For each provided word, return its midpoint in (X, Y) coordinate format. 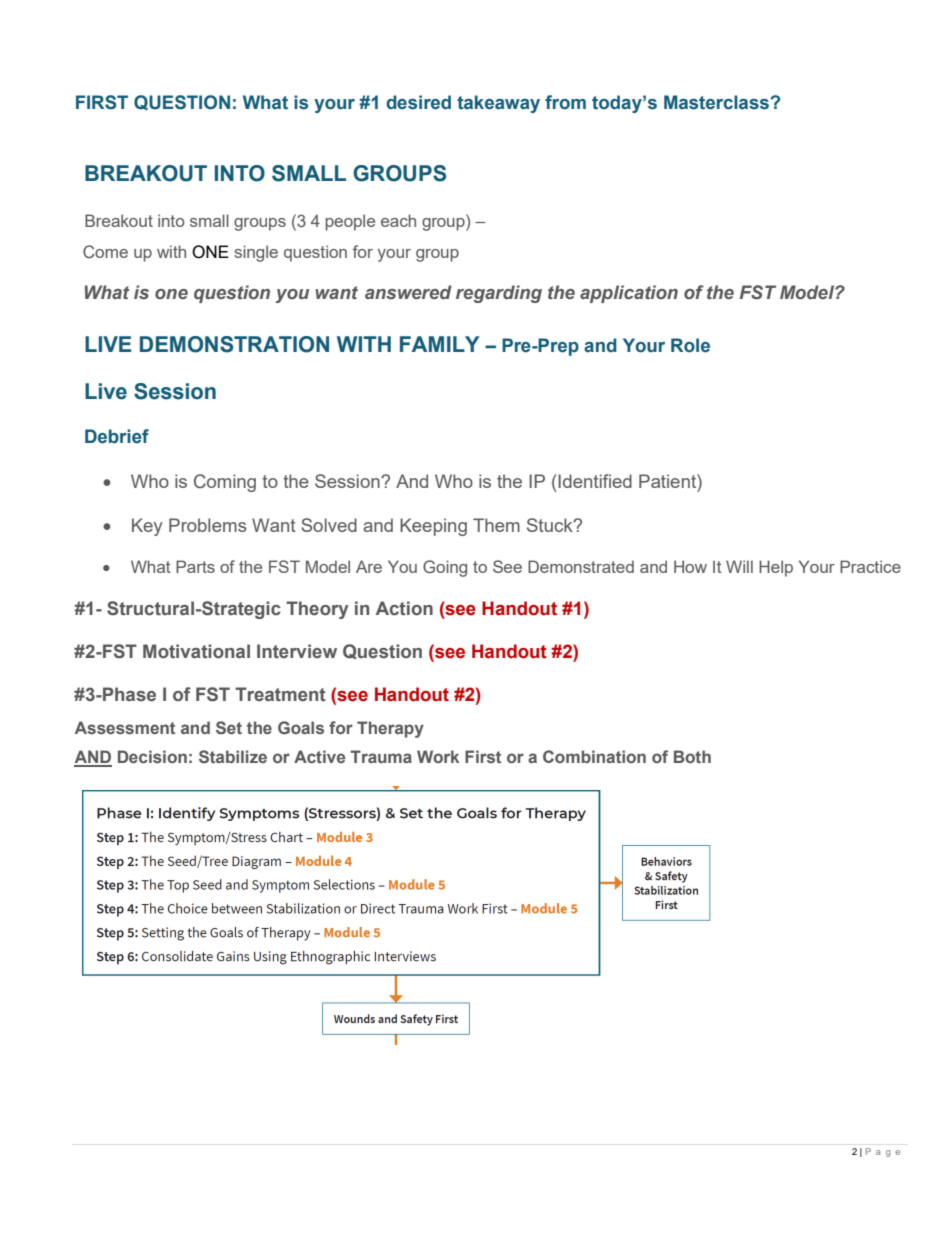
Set (229, 727)
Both (692, 756)
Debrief (117, 436)
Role (690, 345)
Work (438, 756)
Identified (594, 481)
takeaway (498, 104)
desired (418, 102)
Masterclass (717, 102)
